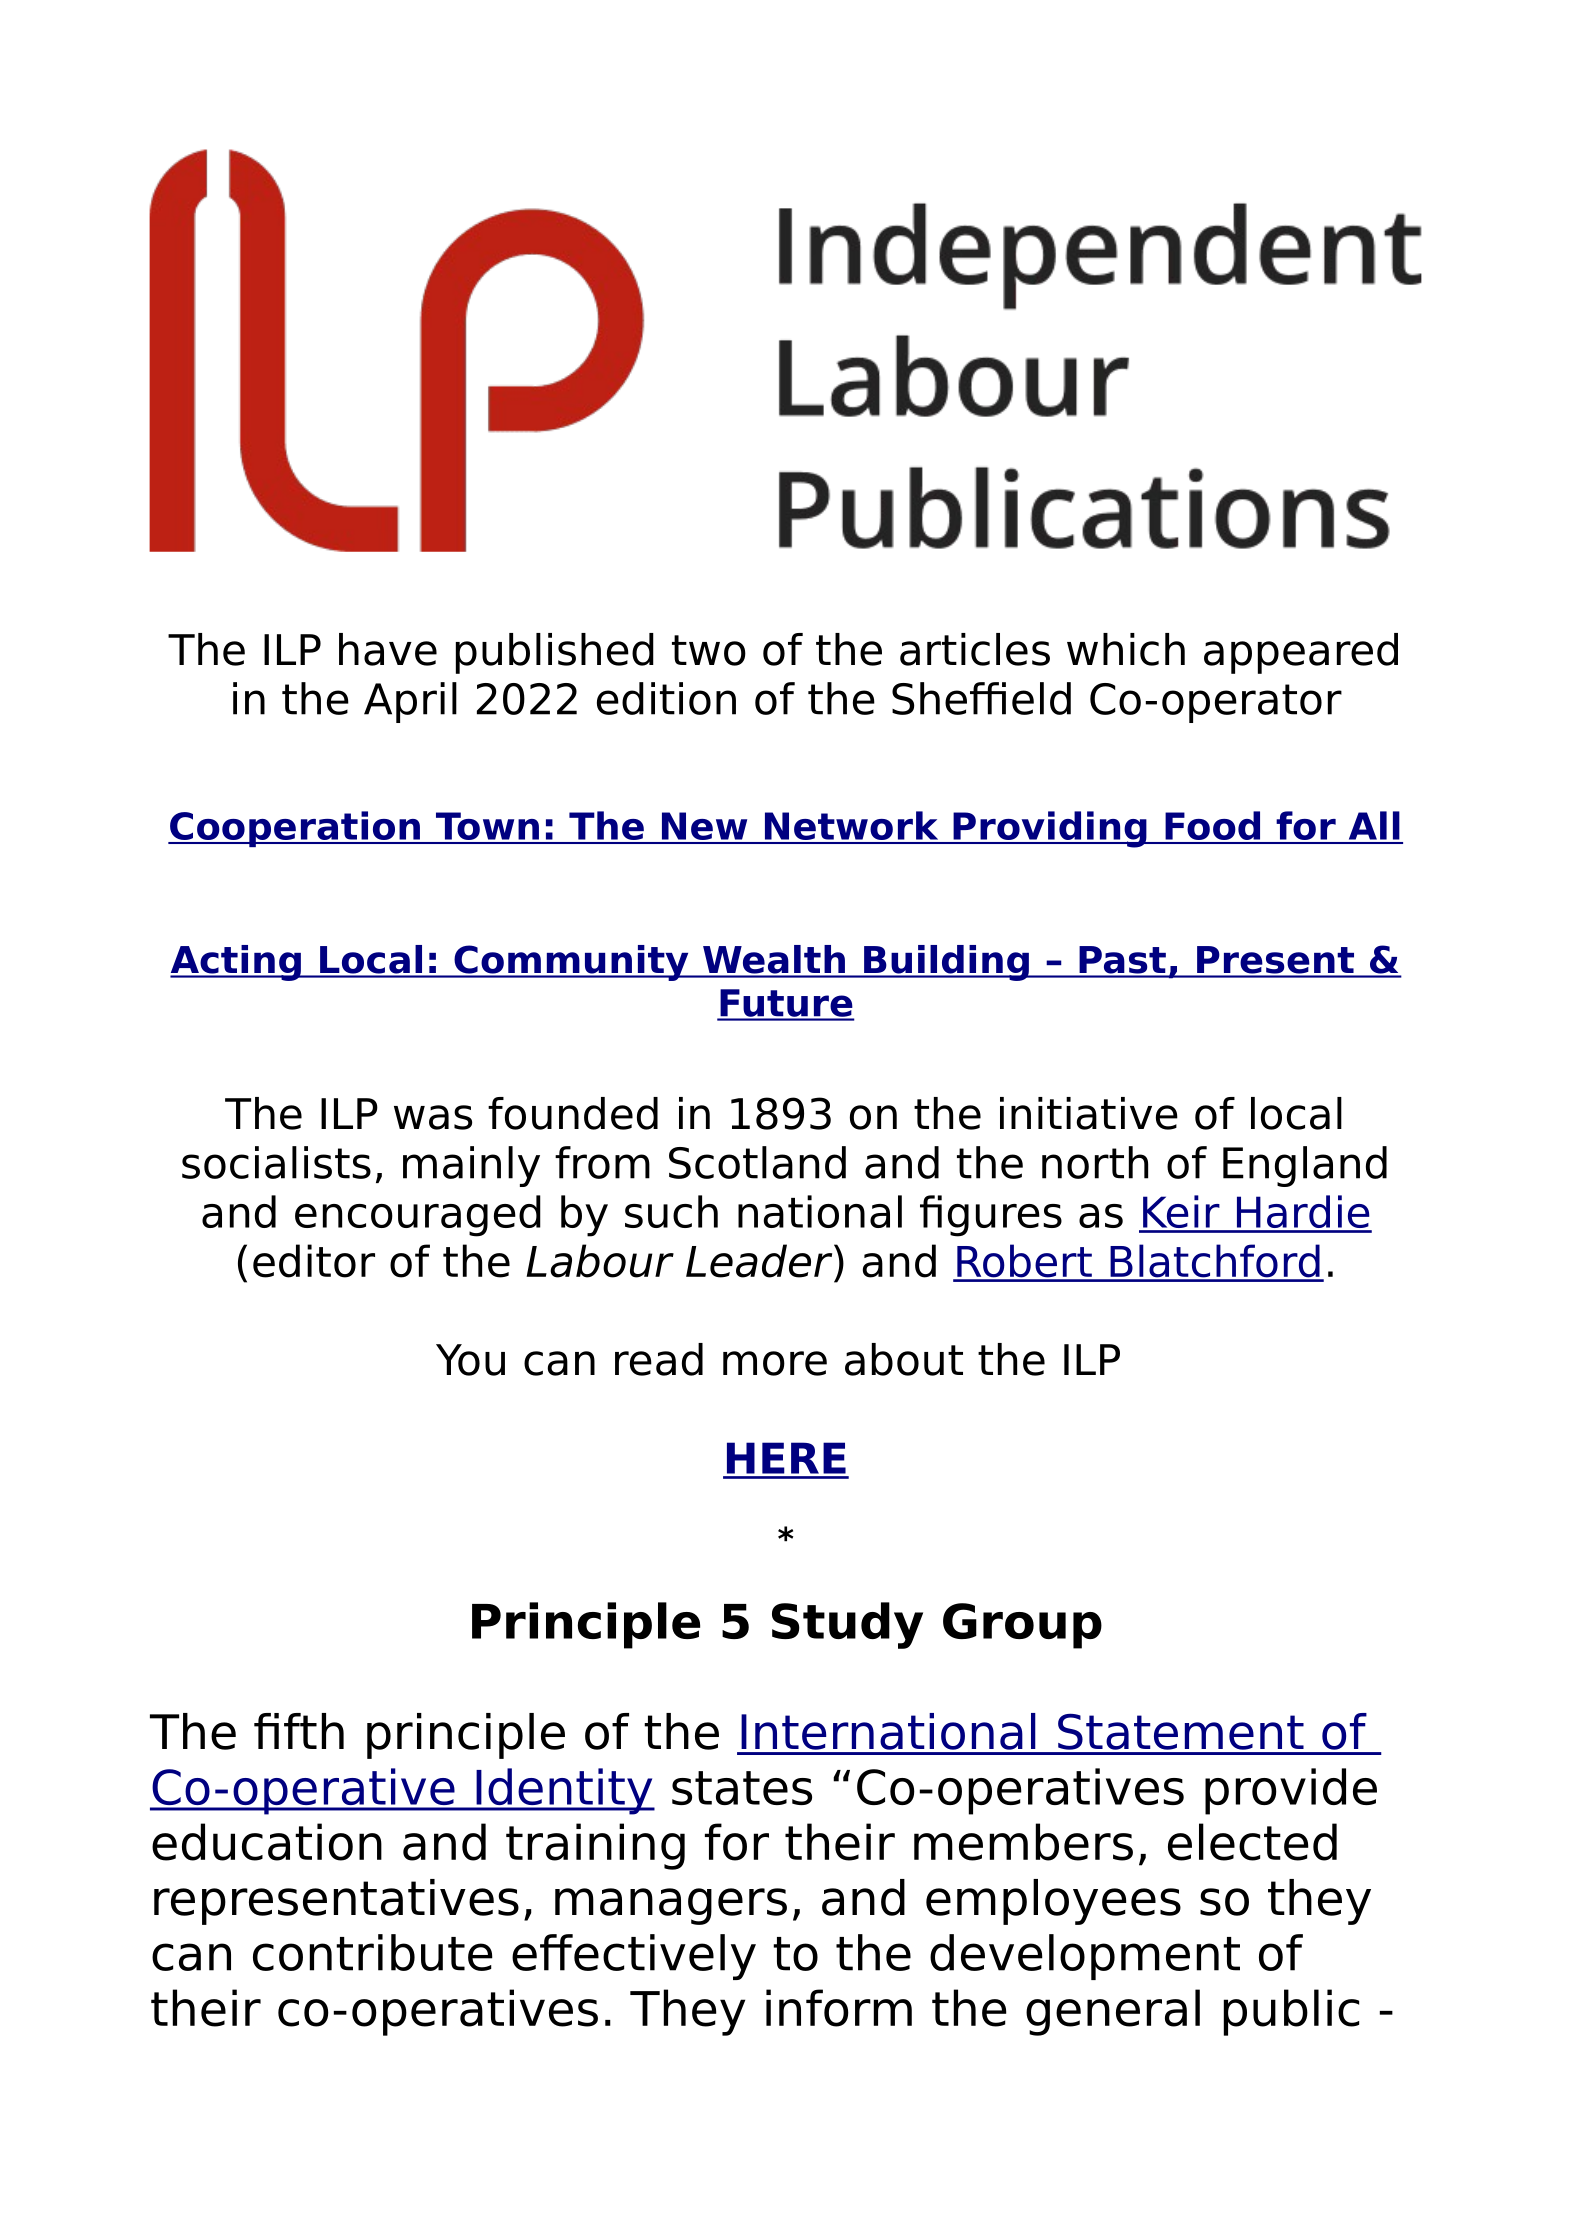 The image size is (1571, 2222). I want to click on which, so click(1126, 649).
